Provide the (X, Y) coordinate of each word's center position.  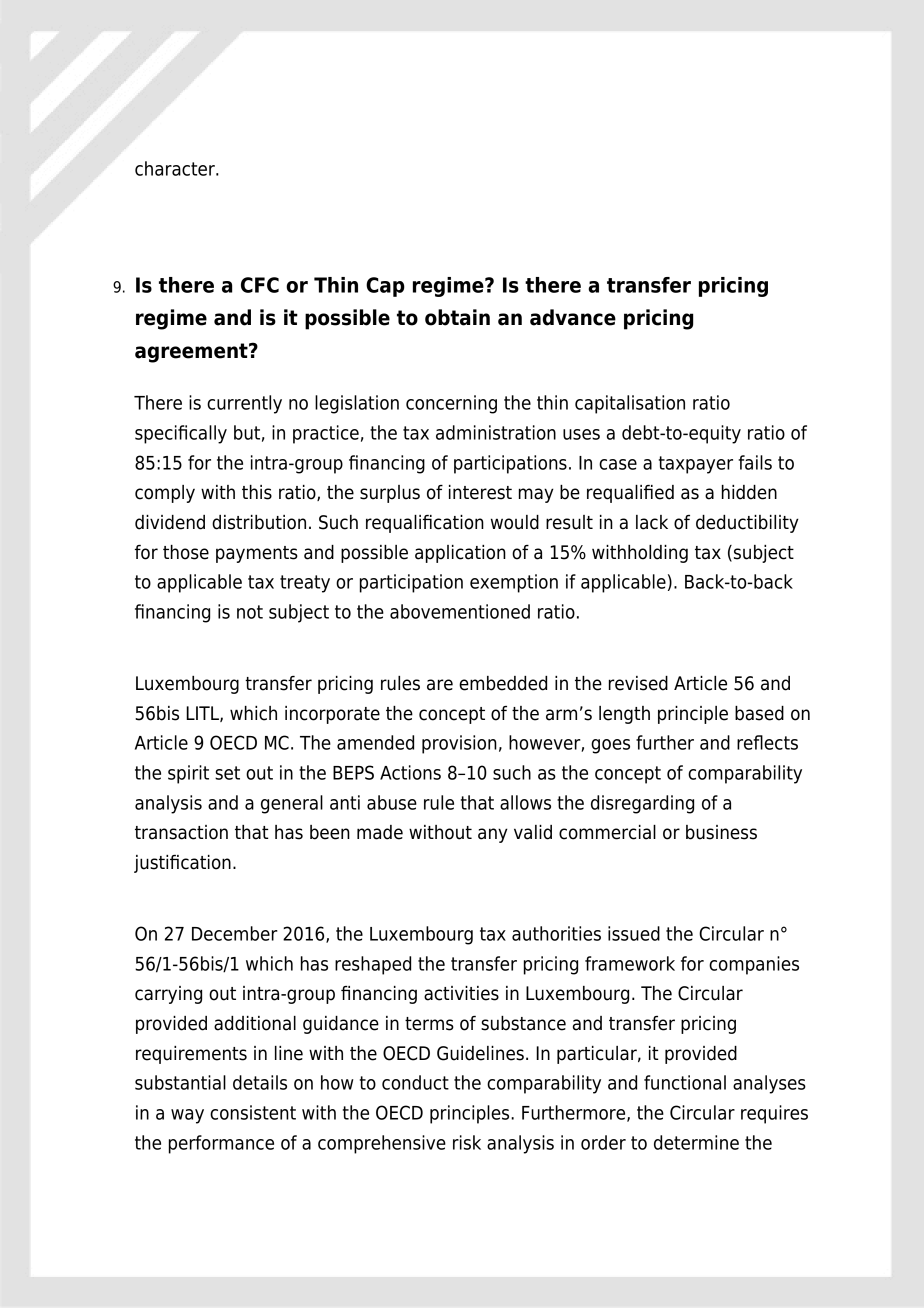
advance (573, 317)
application (460, 554)
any (493, 835)
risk (467, 1142)
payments (257, 554)
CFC (260, 285)
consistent (253, 1112)
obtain (457, 317)
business (721, 832)
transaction (181, 832)
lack (652, 522)
